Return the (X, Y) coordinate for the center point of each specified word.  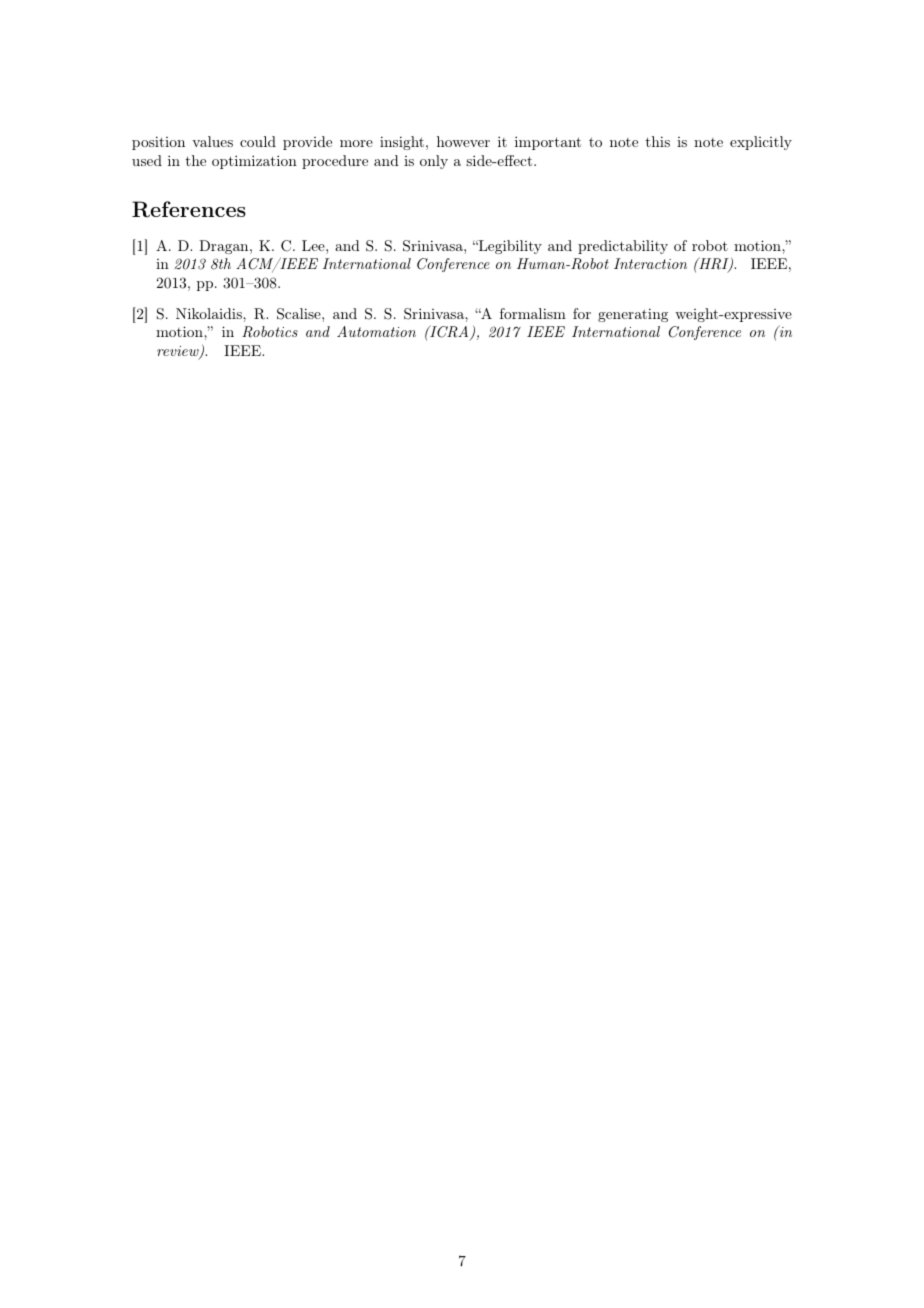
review (179, 352)
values (212, 141)
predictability (623, 247)
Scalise (300, 314)
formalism (533, 313)
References (189, 209)
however (463, 141)
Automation (376, 331)
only (434, 162)
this (657, 141)
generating (633, 315)
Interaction (650, 263)
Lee (314, 245)
